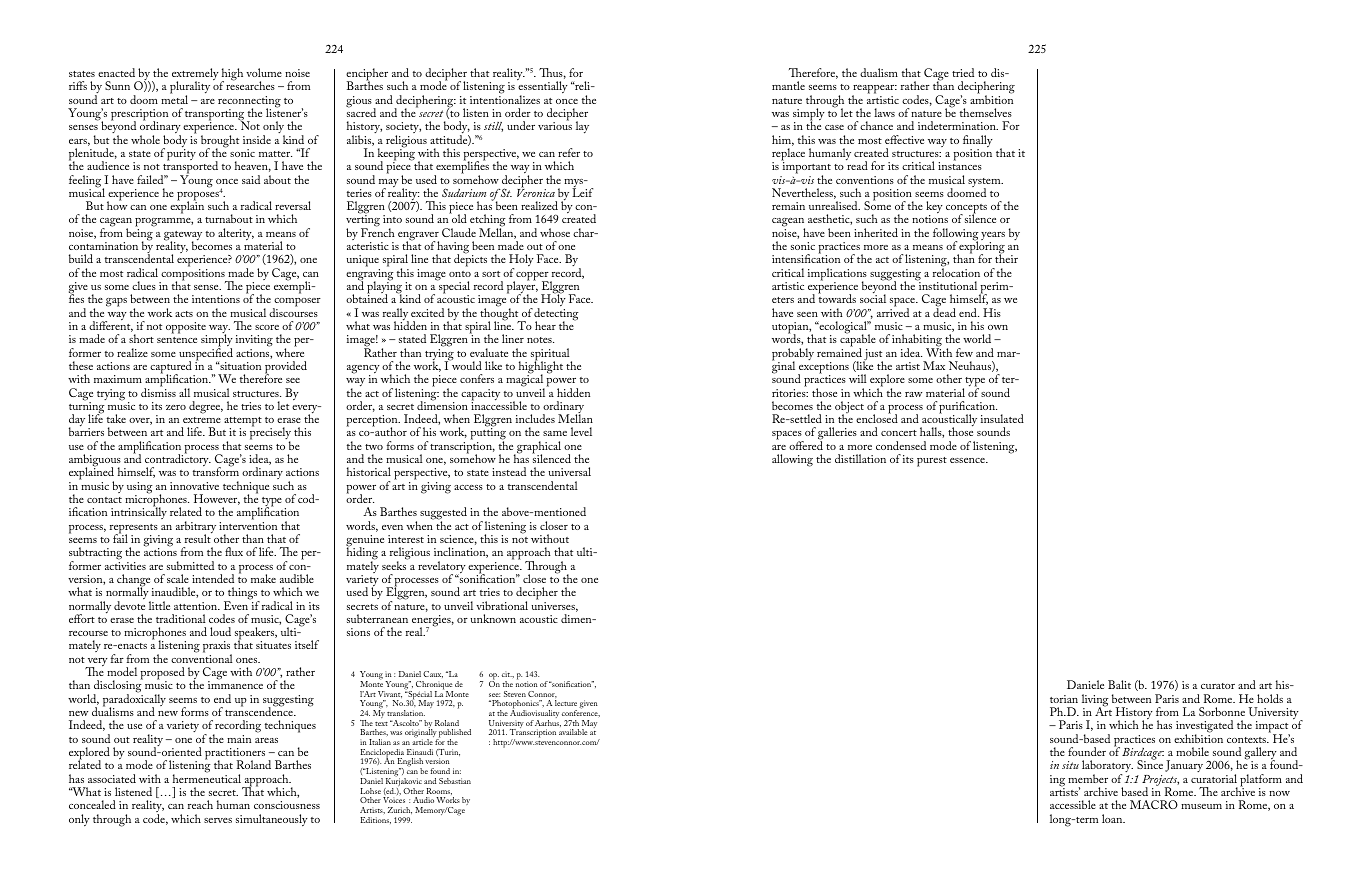 This screenshot has height=892, width=1372. What do you see at coordinates (1270, 698) in the screenshot?
I see `holds` at bounding box center [1270, 698].
